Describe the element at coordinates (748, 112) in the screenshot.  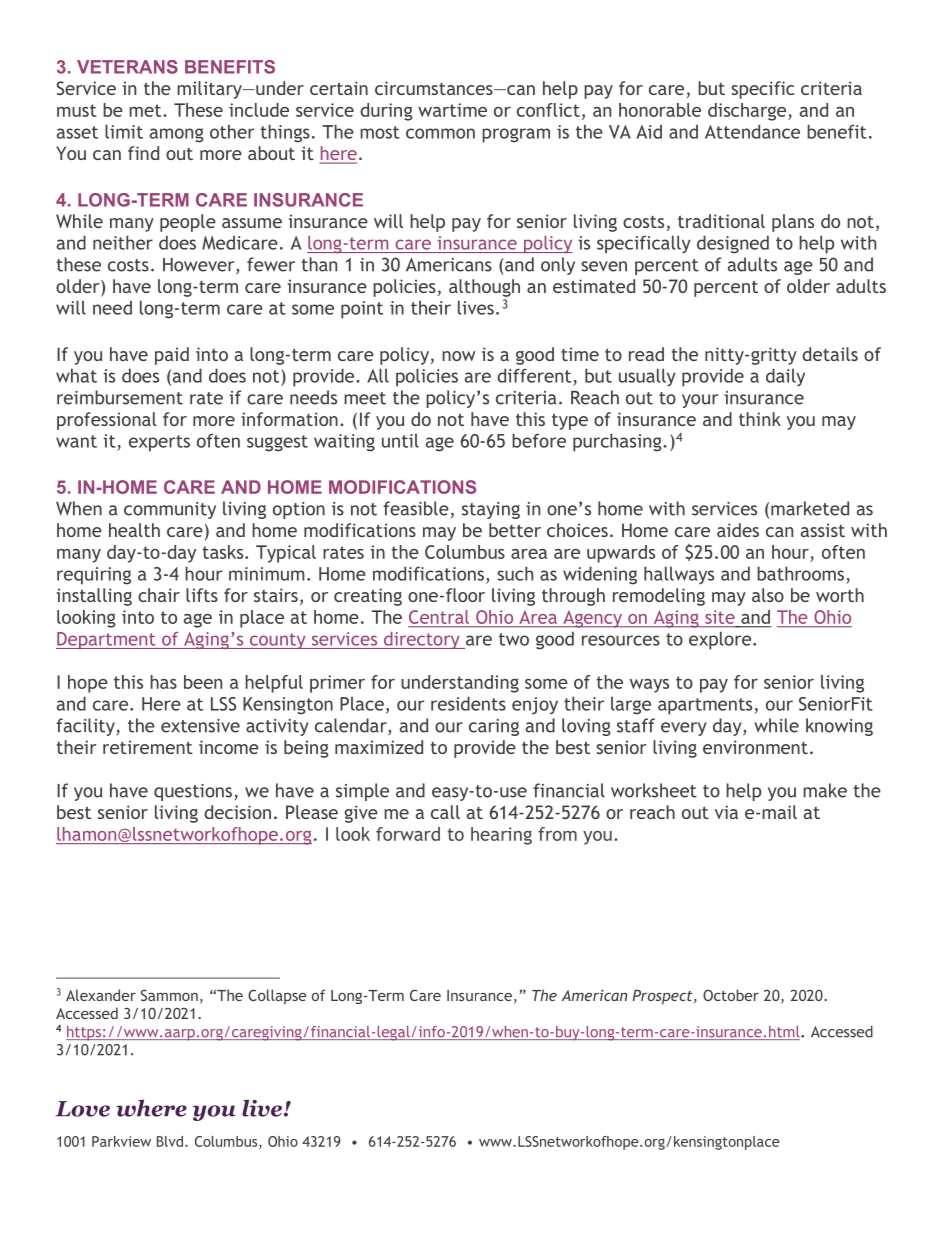
I see `discharge` at that location.
